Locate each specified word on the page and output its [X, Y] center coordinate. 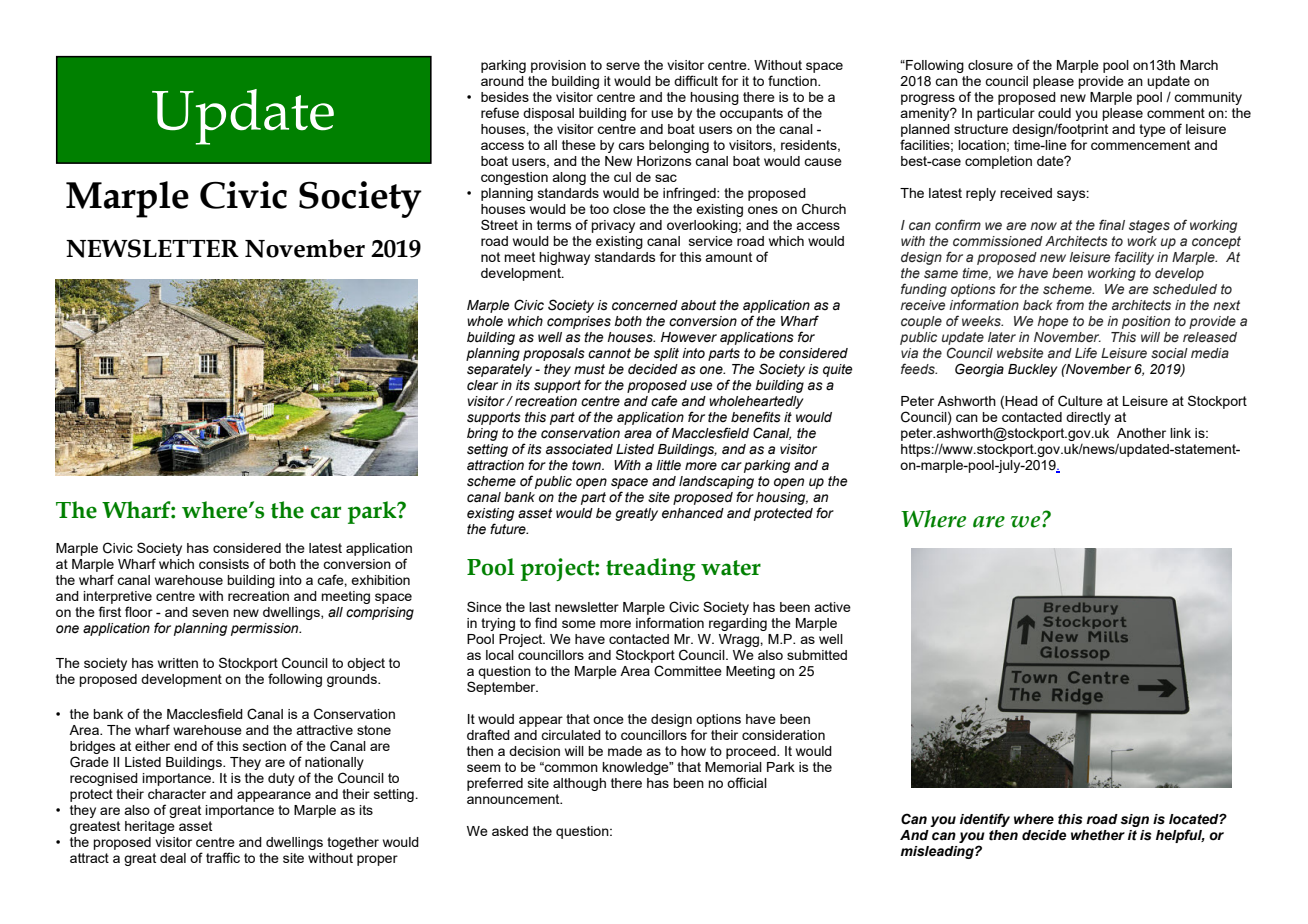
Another [1141, 433]
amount [728, 257]
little [668, 465]
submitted [817, 655]
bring [482, 434]
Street [499, 224]
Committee [688, 671]
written [178, 663]
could [1054, 113]
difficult [696, 80]
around [502, 81]
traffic [223, 857]
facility [1134, 258]
